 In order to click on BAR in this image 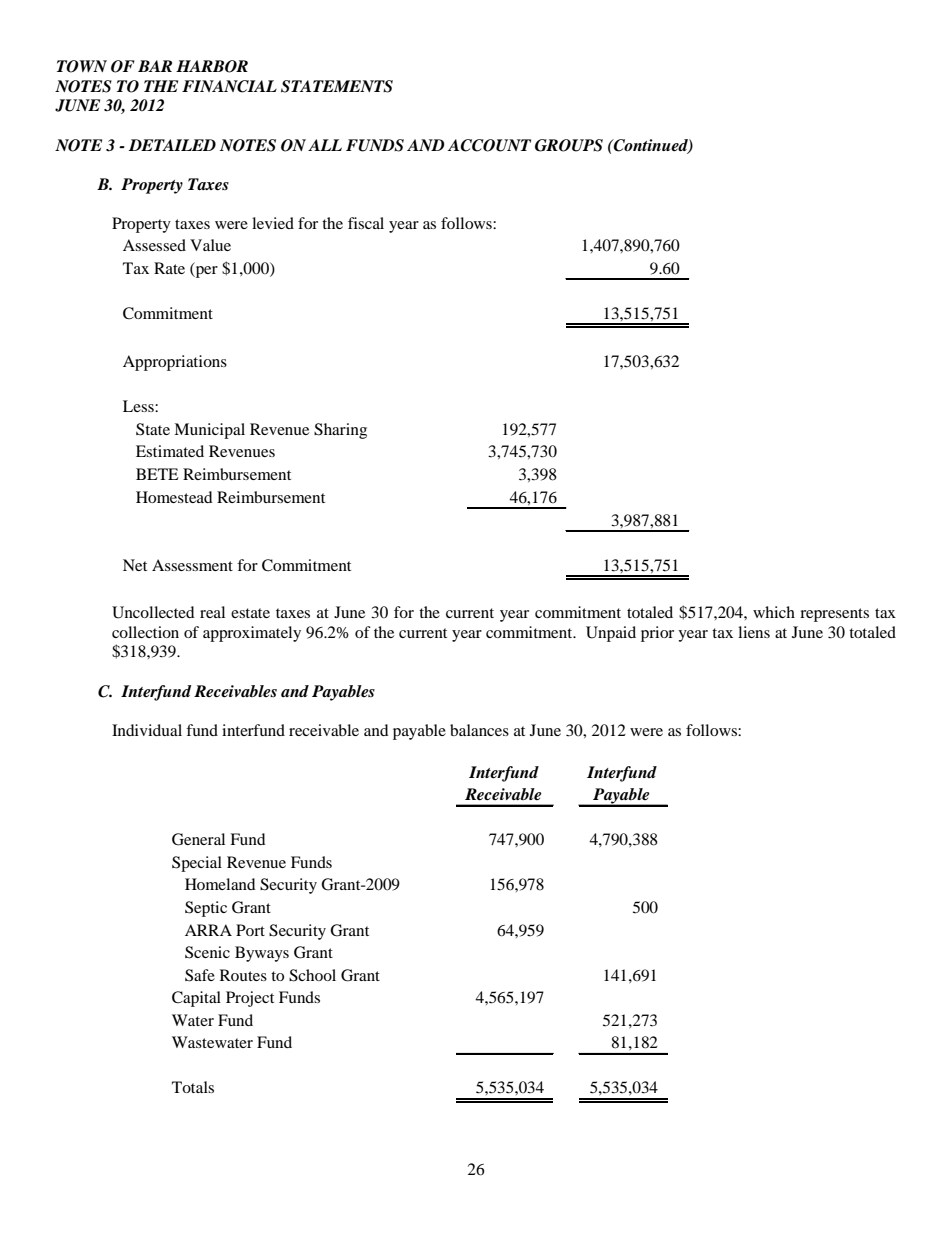, I will do `click(155, 66)`.
